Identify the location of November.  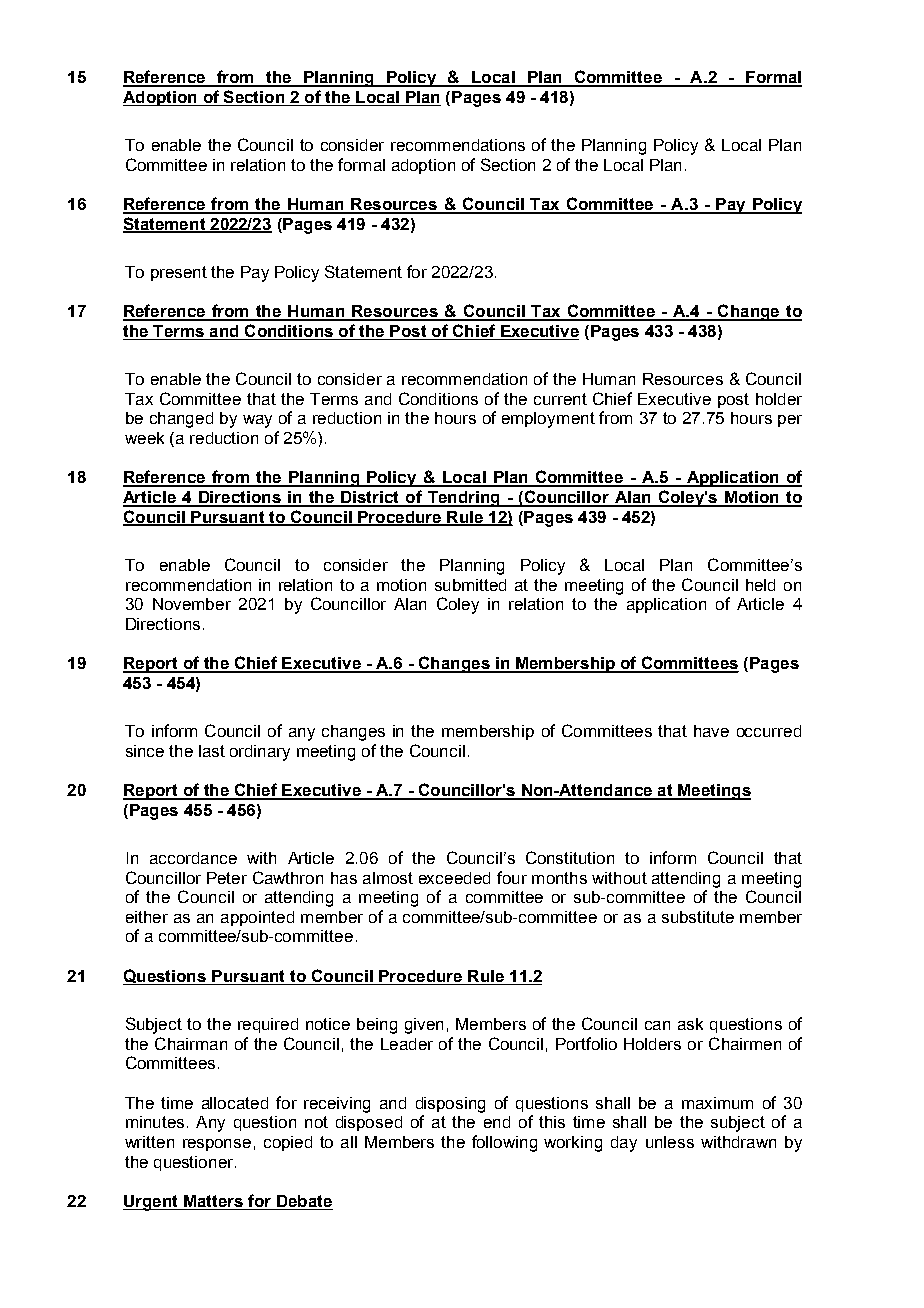
(192, 604).
